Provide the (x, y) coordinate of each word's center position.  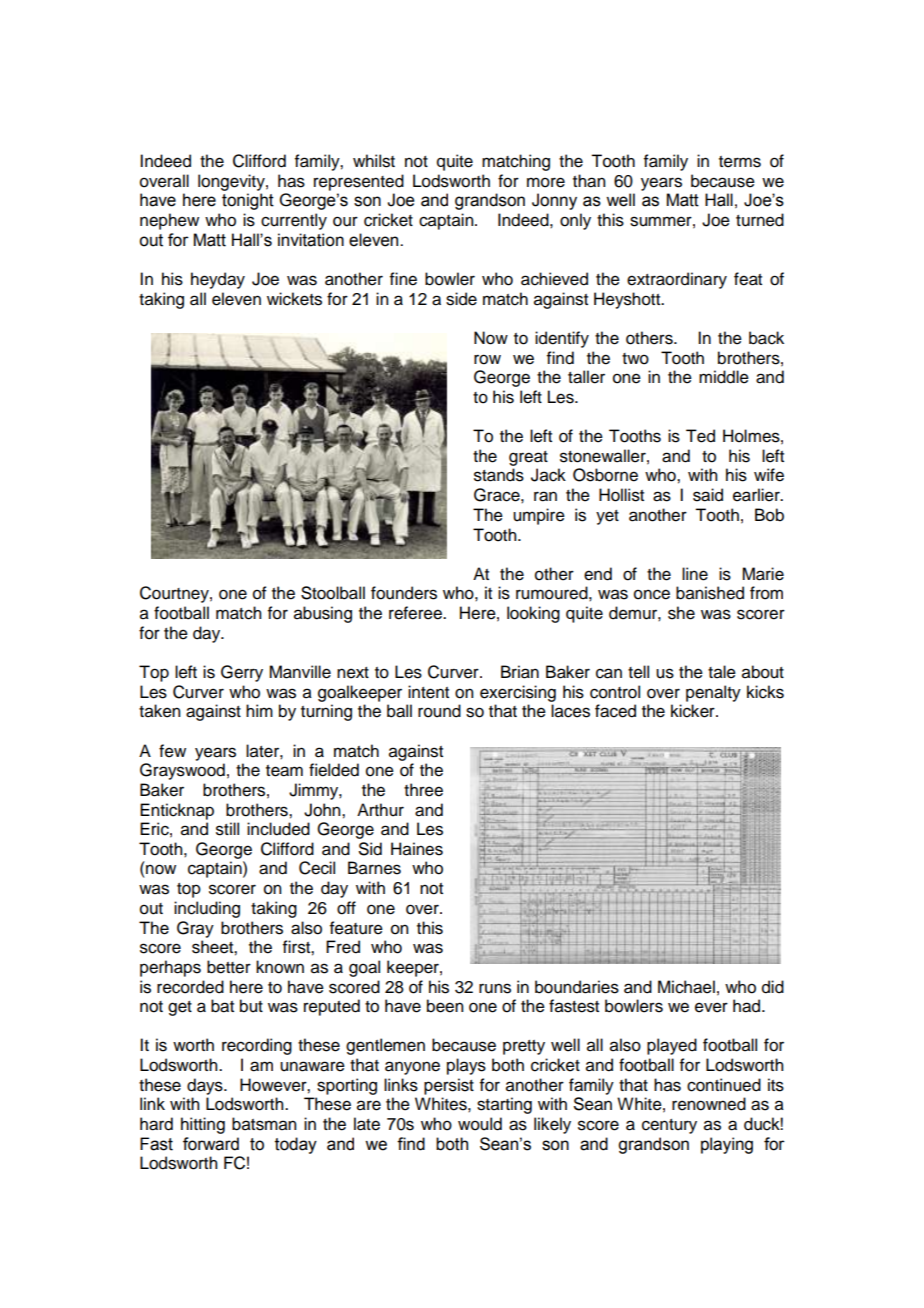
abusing (323, 614)
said (708, 495)
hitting (203, 1125)
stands (499, 475)
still (227, 829)
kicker (694, 711)
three (423, 790)
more (546, 182)
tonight (248, 201)
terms (740, 162)
